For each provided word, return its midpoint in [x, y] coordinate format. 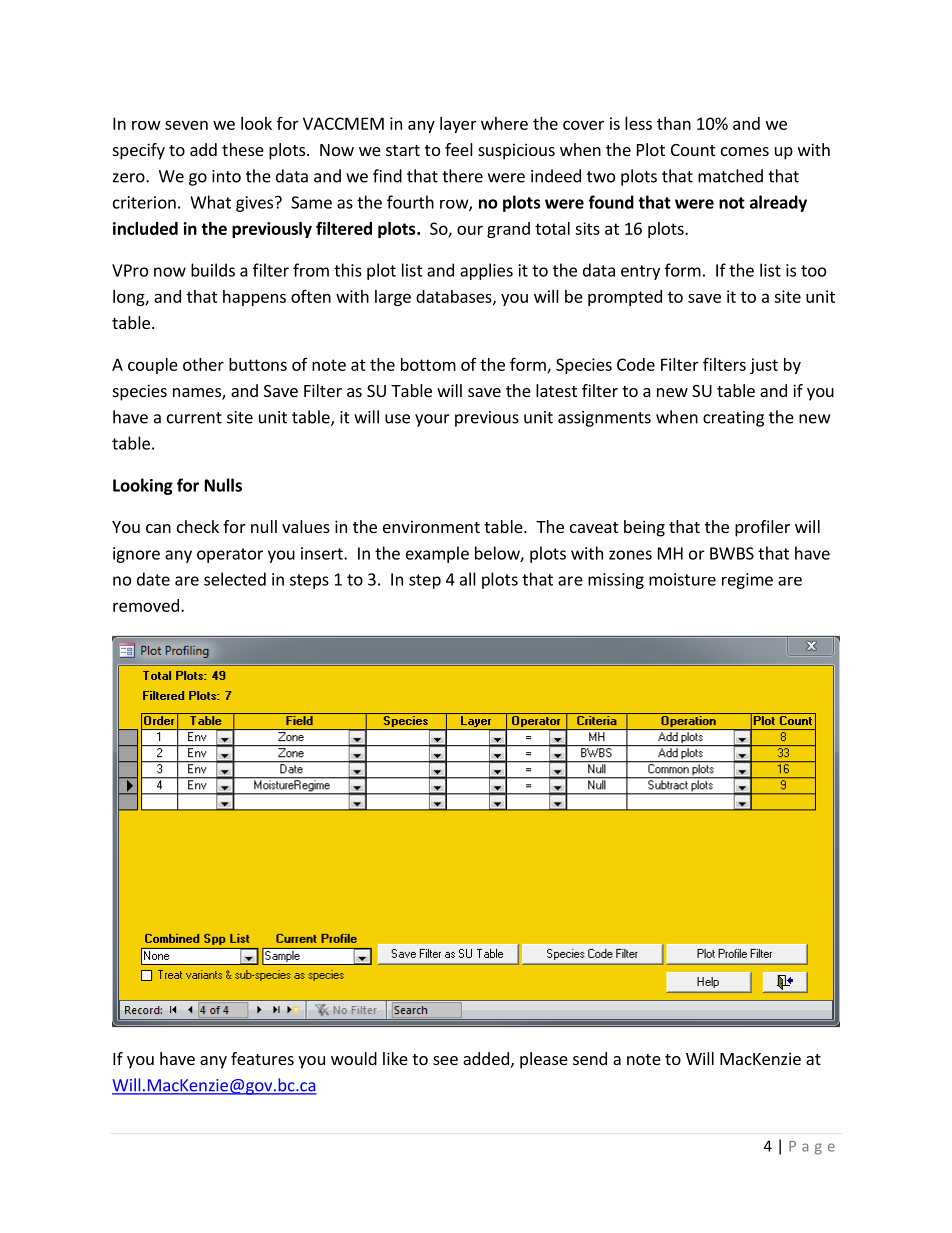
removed [146, 605]
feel [459, 149]
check [198, 526]
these [243, 149]
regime [747, 581]
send [590, 1058]
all [468, 579]
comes [745, 151]
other [203, 364]
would [354, 1058]
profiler [762, 528]
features [262, 1058]
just [764, 366]
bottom [428, 364]
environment [431, 526]
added [486, 1058]
